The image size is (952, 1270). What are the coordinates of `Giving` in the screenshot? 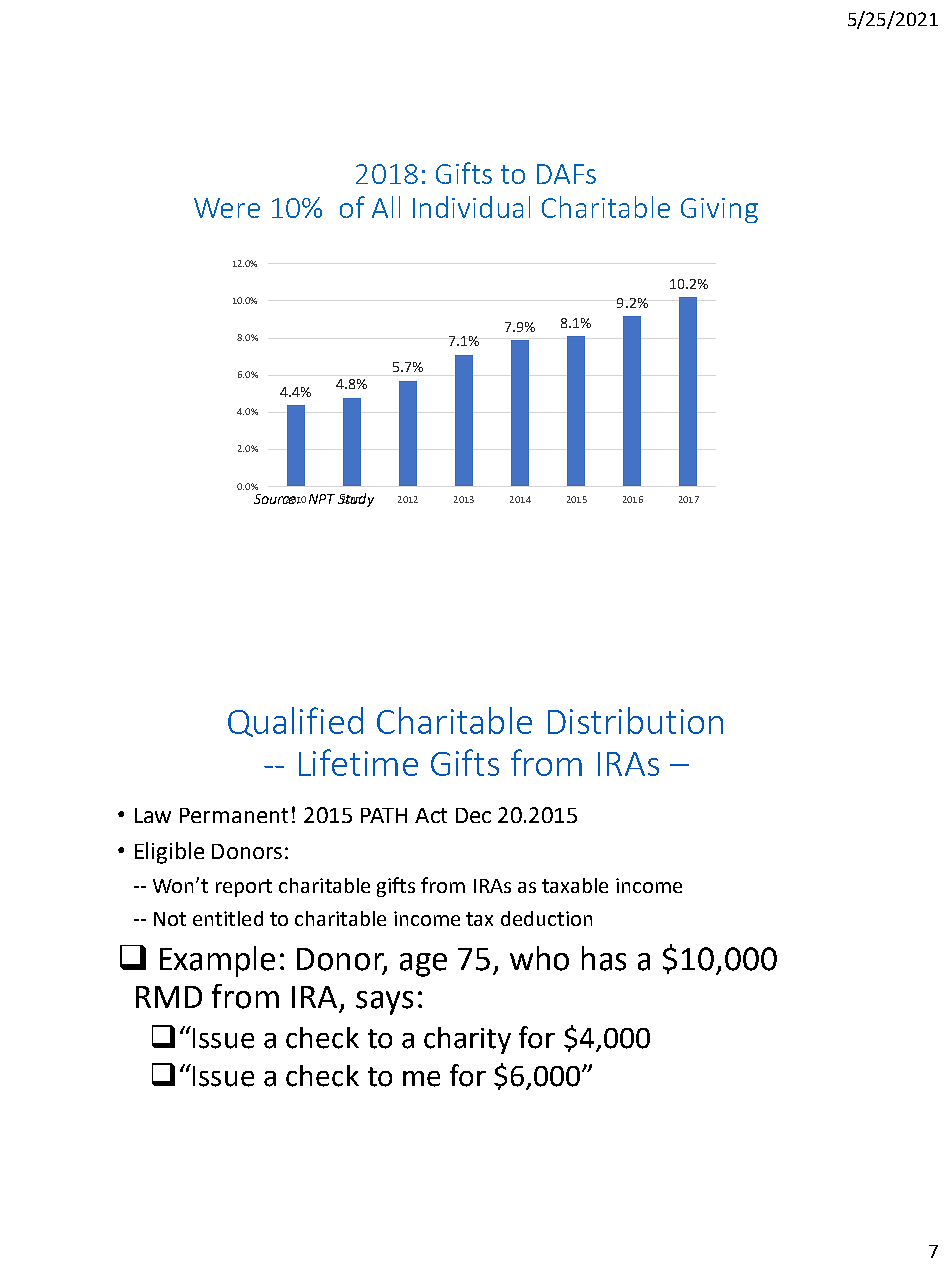 It's located at (719, 210).
